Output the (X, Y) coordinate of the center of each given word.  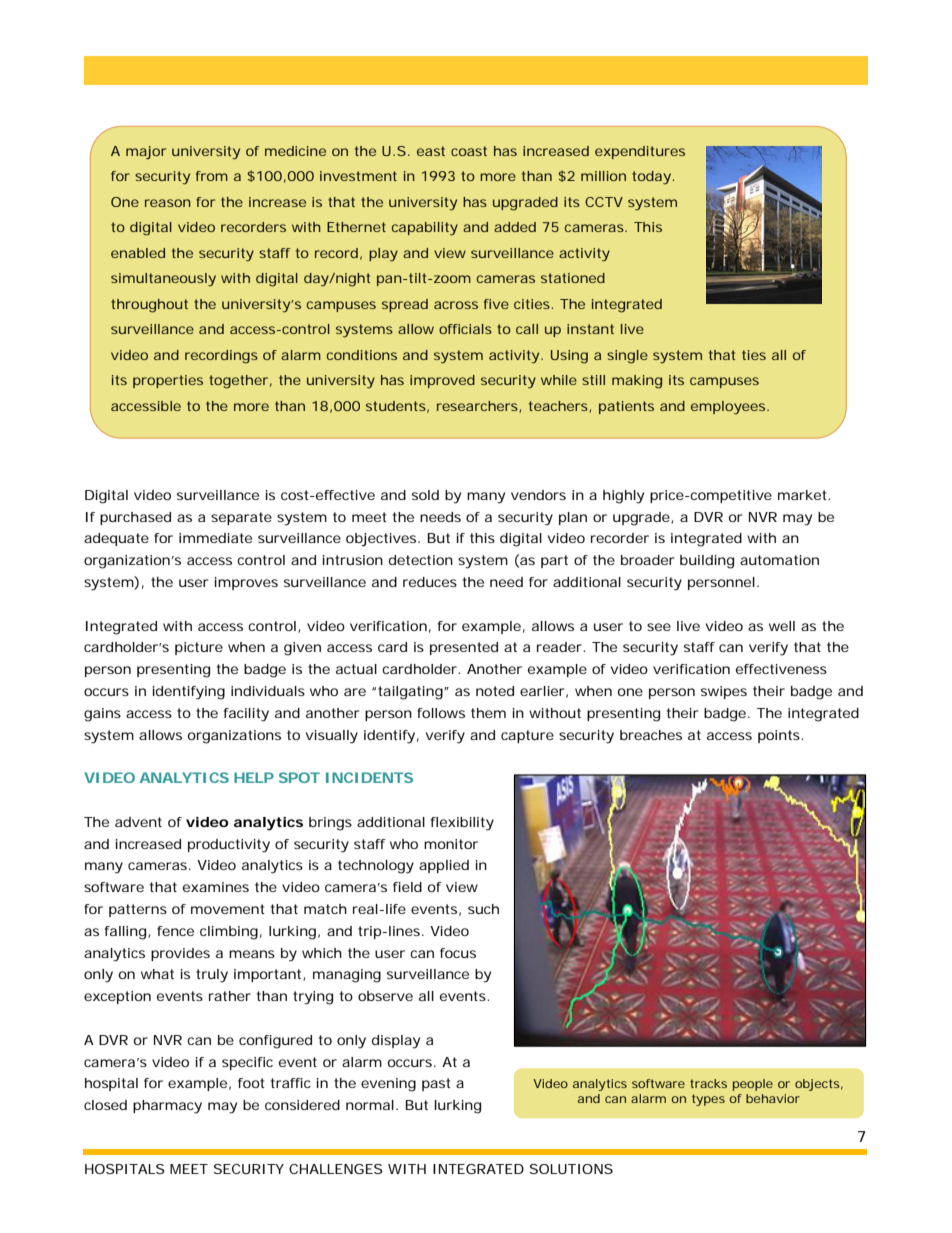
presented (464, 648)
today (652, 177)
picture (199, 648)
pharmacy (167, 1107)
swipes (724, 692)
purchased (135, 518)
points (780, 736)
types (708, 1100)
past (436, 1084)
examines (216, 887)
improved (442, 381)
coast (469, 151)
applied (444, 866)
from (212, 176)
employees (730, 408)
